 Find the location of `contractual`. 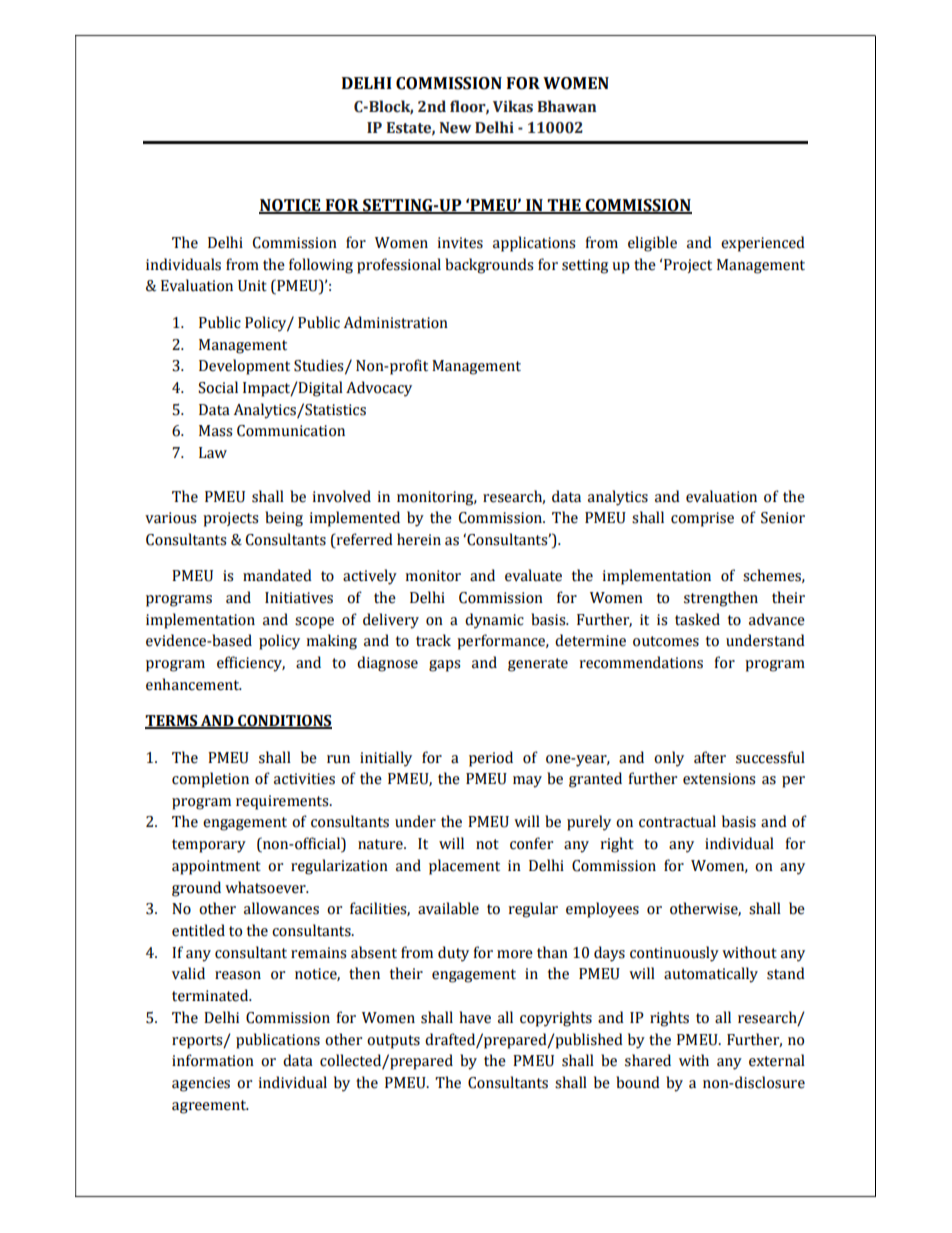

contractual is located at coordinates (677, 821).
